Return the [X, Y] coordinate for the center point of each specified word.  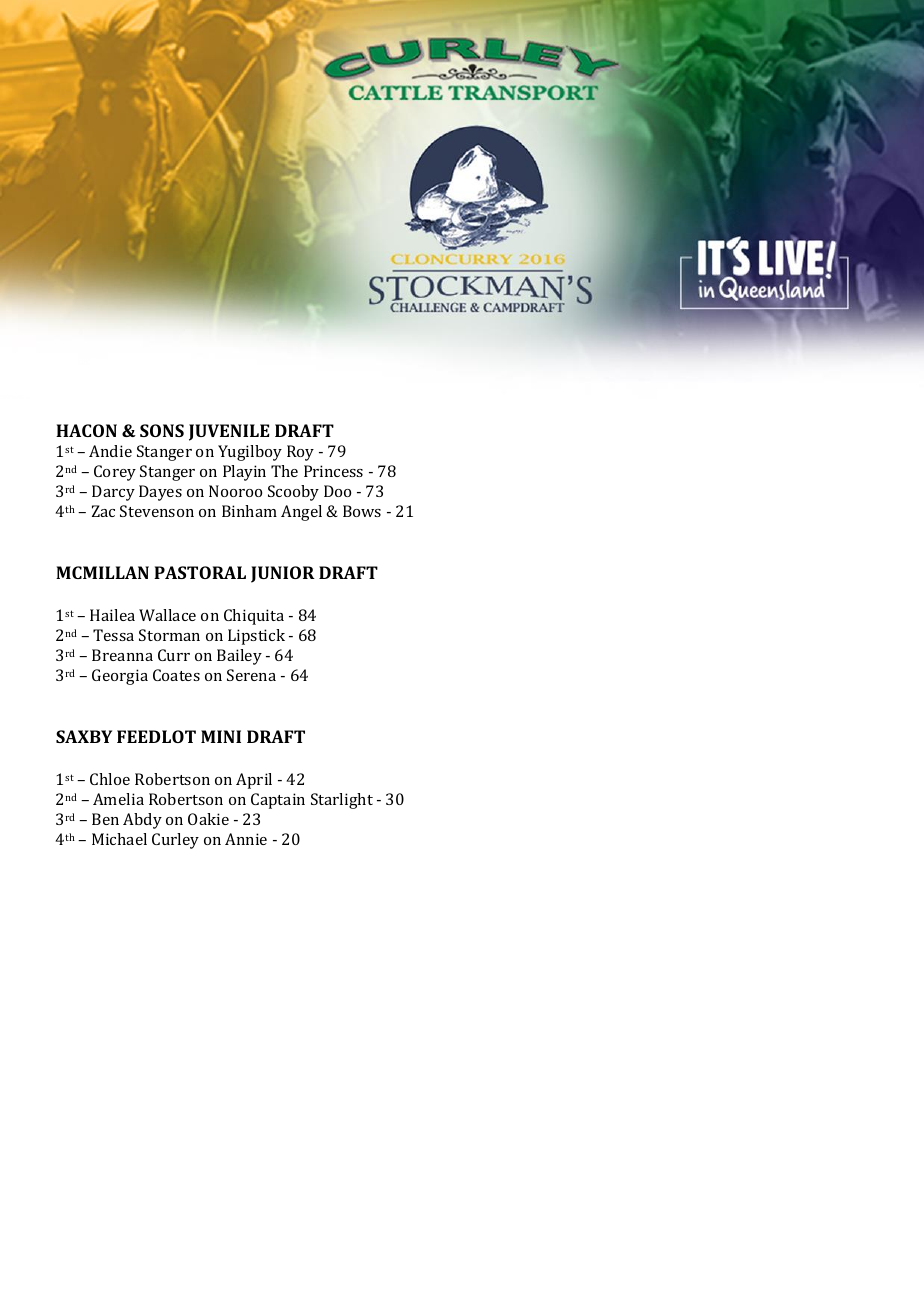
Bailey [239, 657]
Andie [110, 451]
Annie [246, 839]
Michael [119, 839]
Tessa [113, 635]
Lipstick [256, 637]
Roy [300, 453]
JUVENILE [229, 432]
